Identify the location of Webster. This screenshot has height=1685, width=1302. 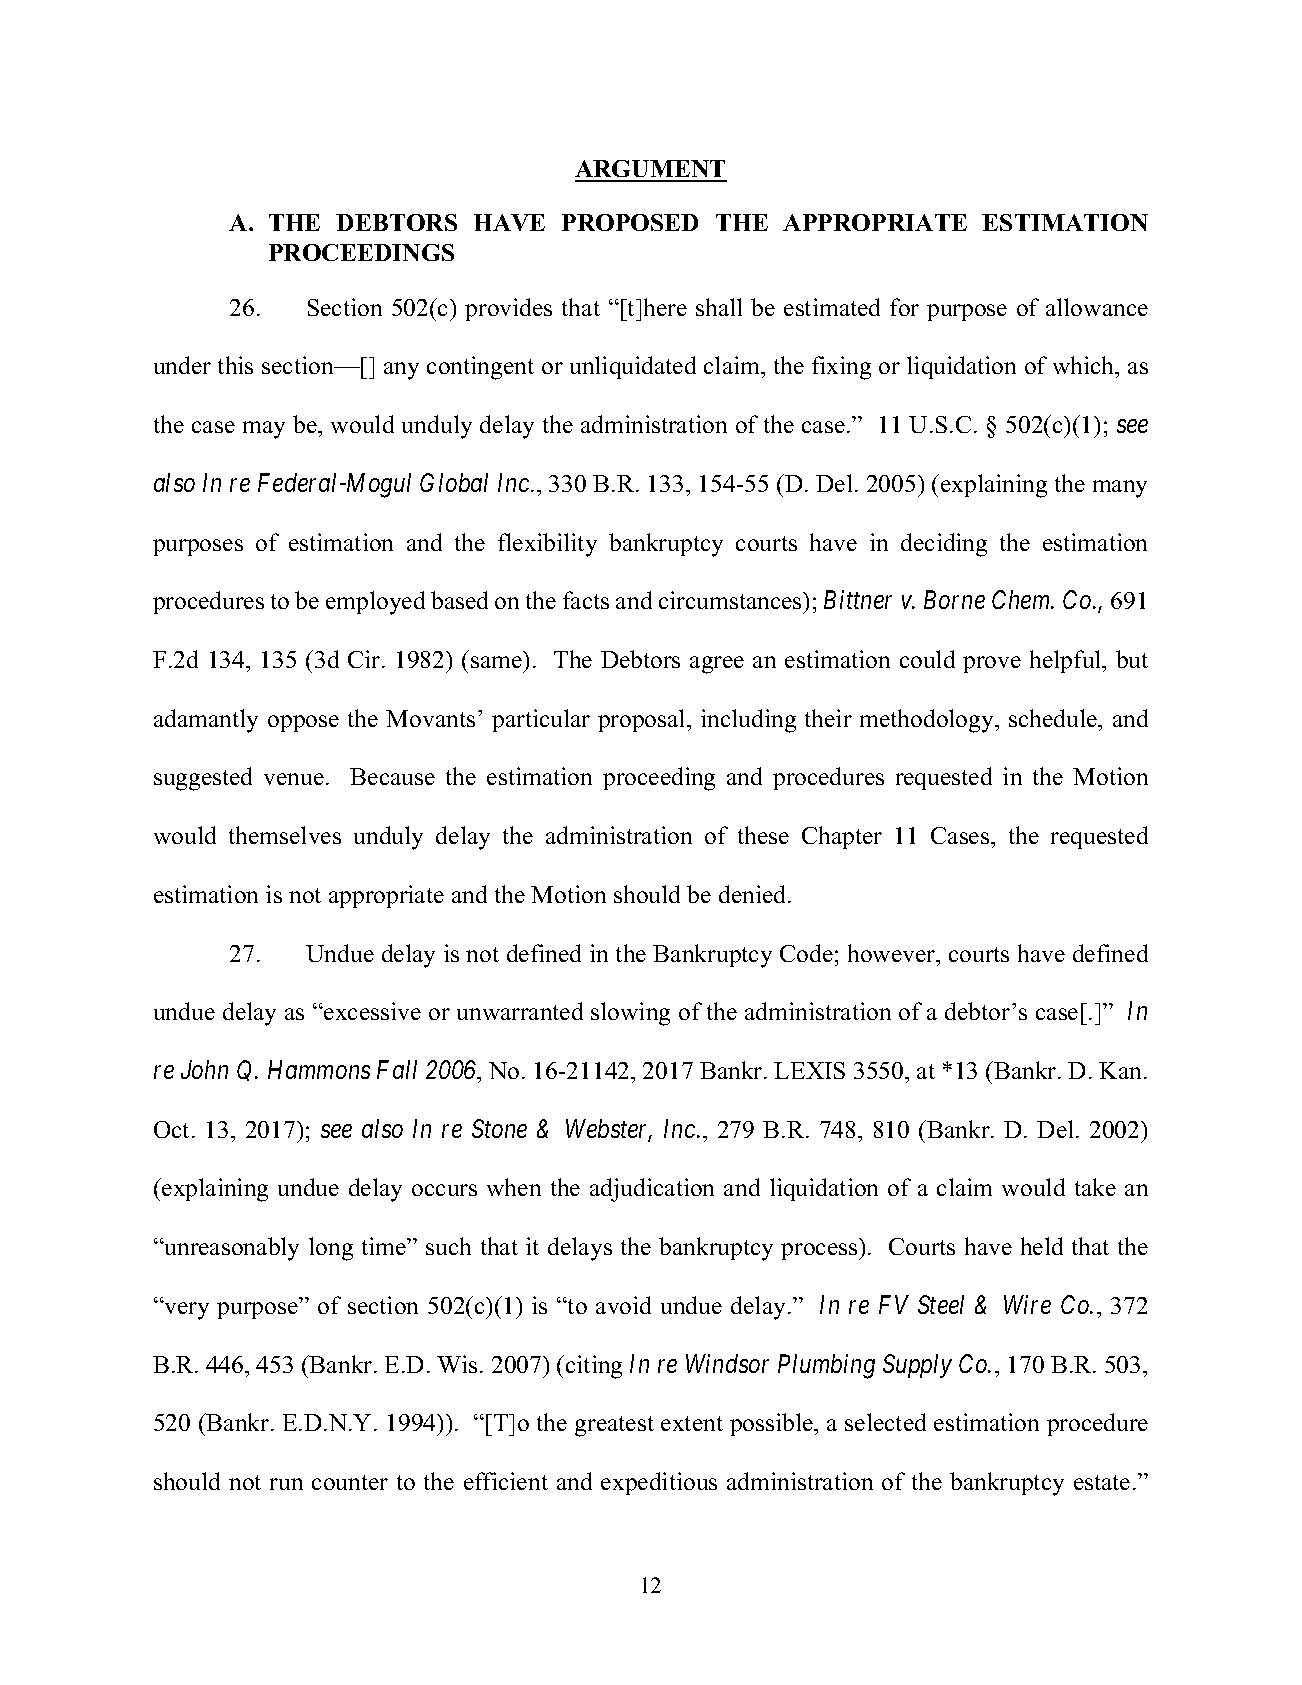
(609, 1130).
